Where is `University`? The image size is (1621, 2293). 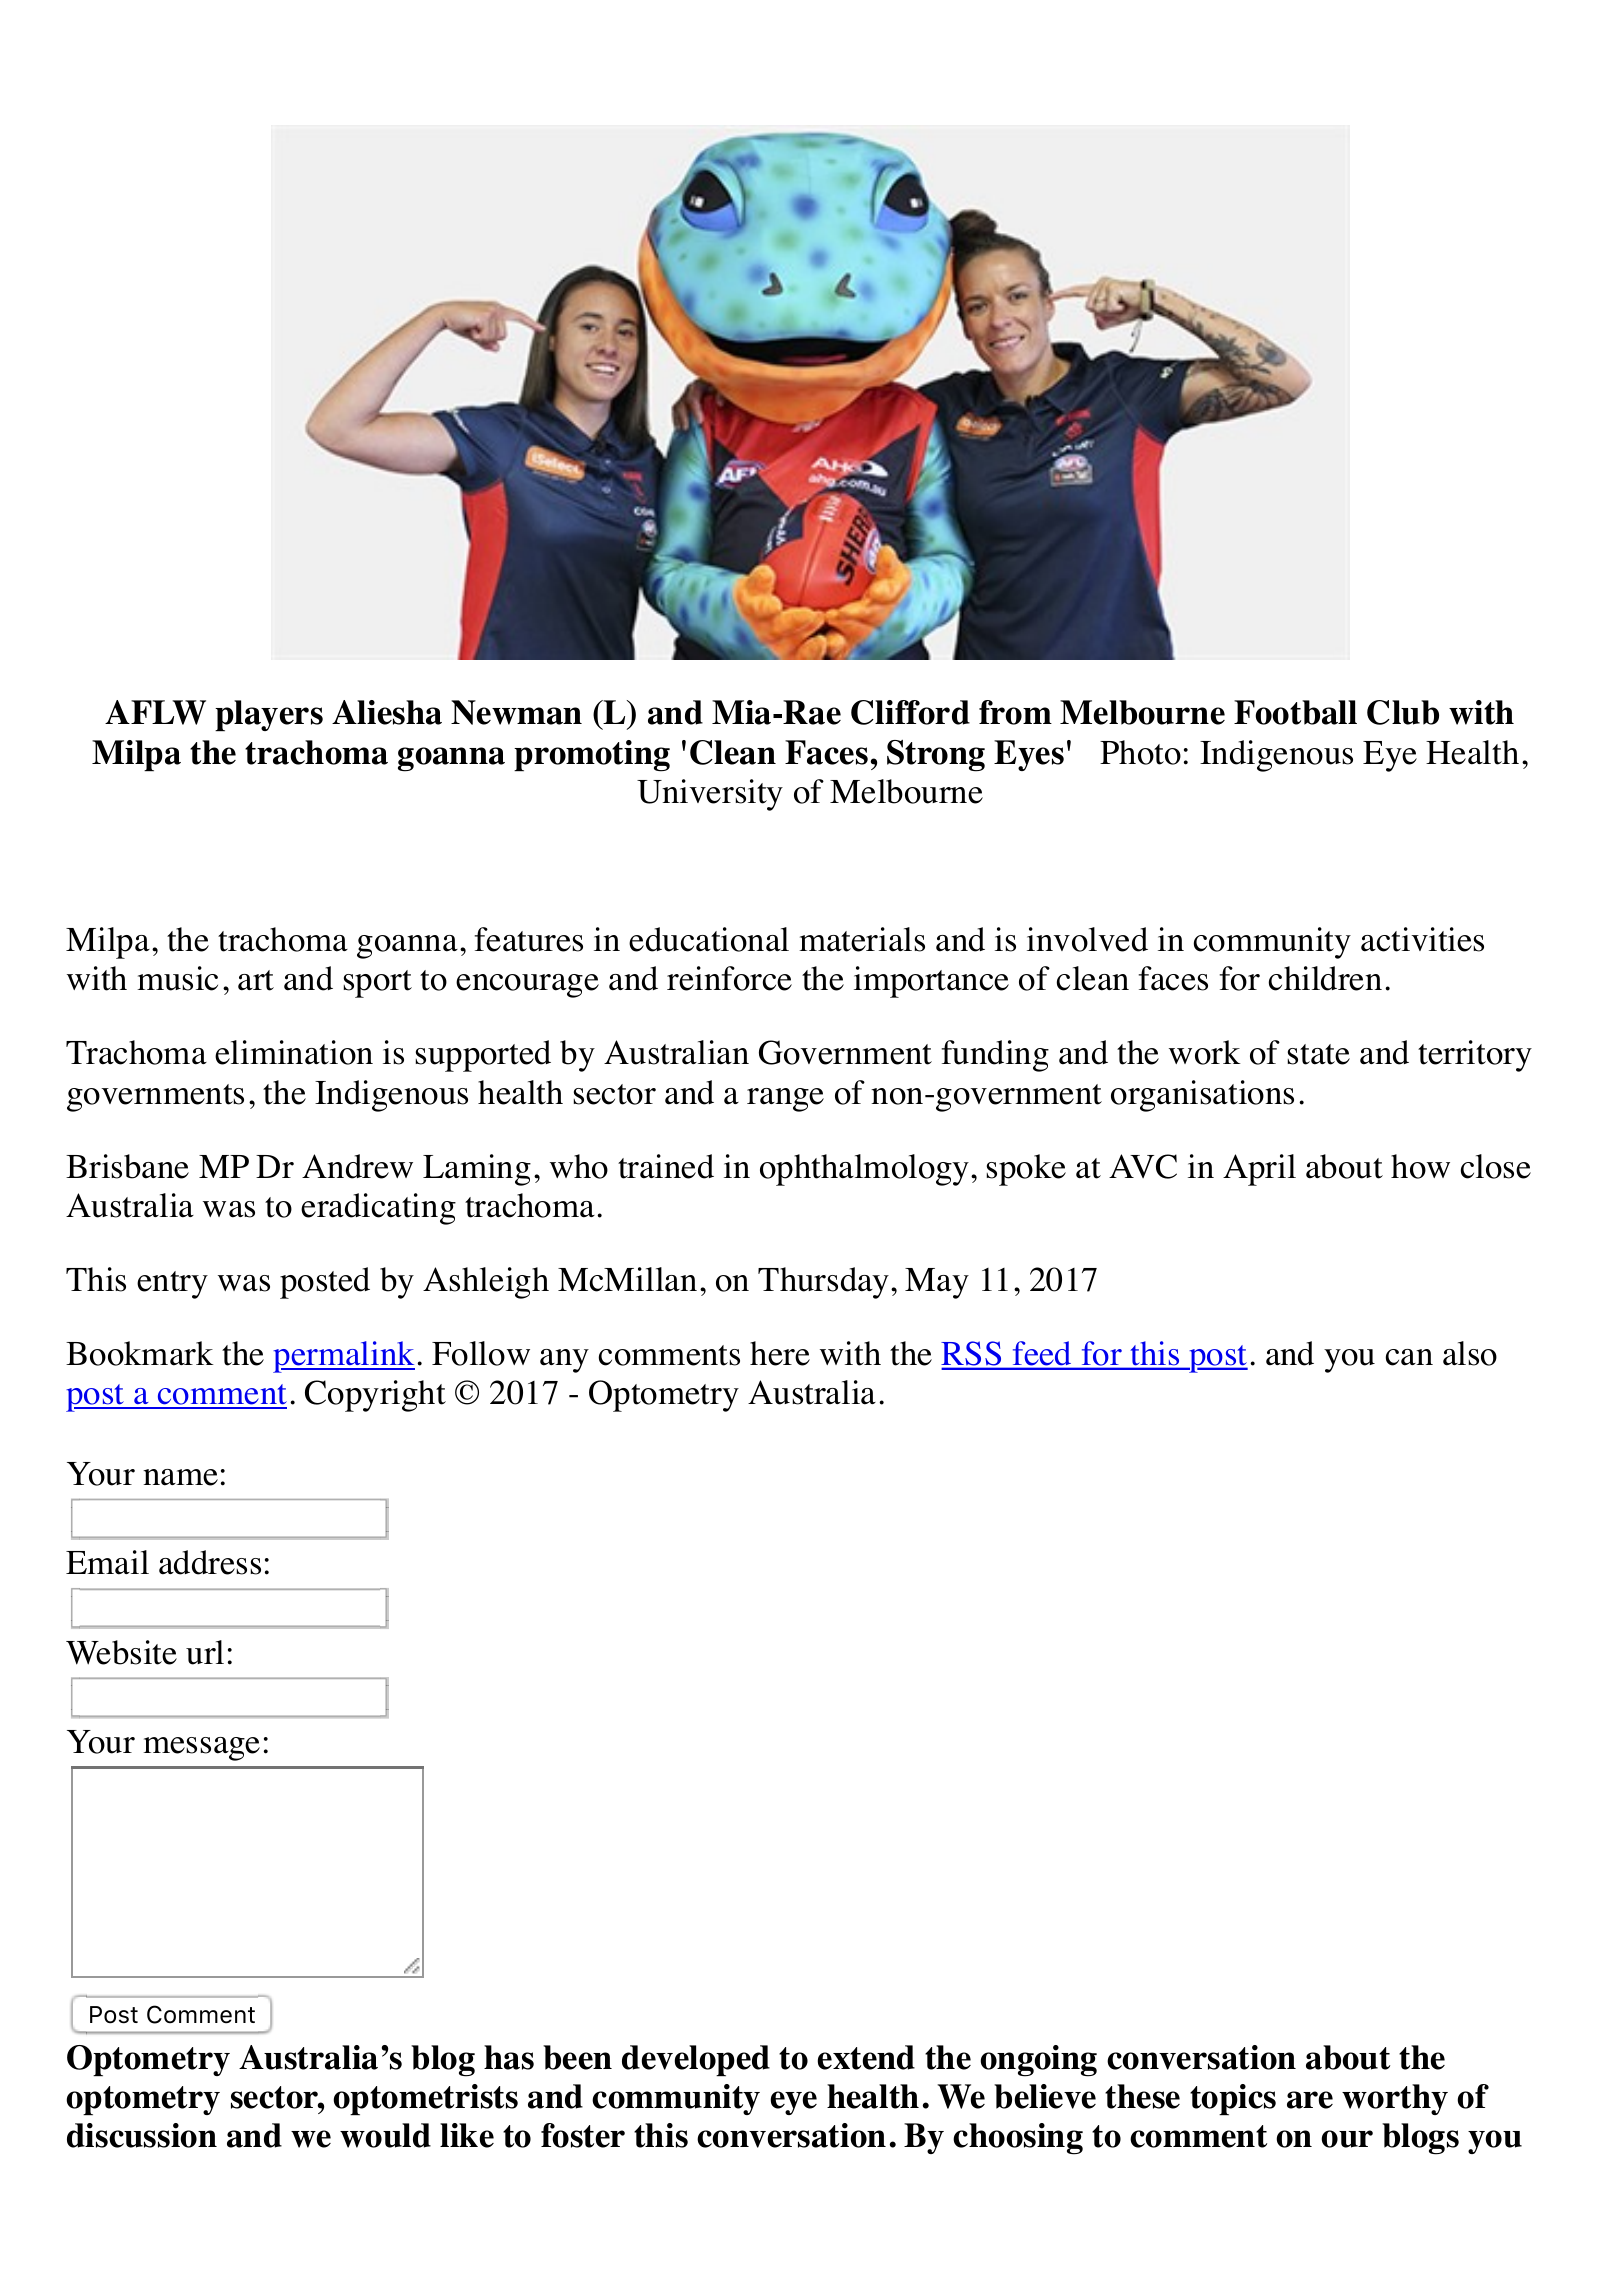 University is located at coordinates (710, 795).
